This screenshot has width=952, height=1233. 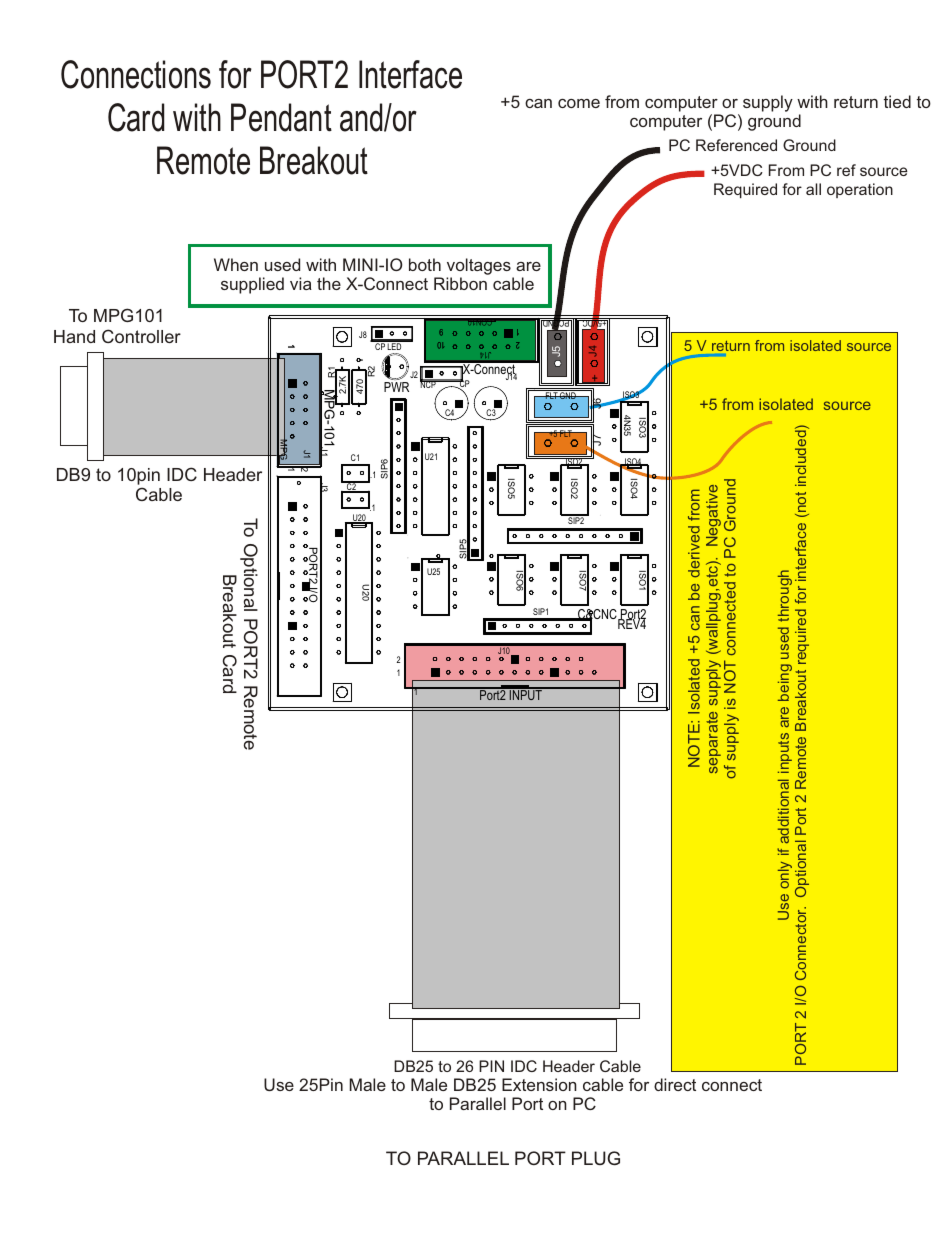 I want to click on Controller, so click(x=141, y=336).
